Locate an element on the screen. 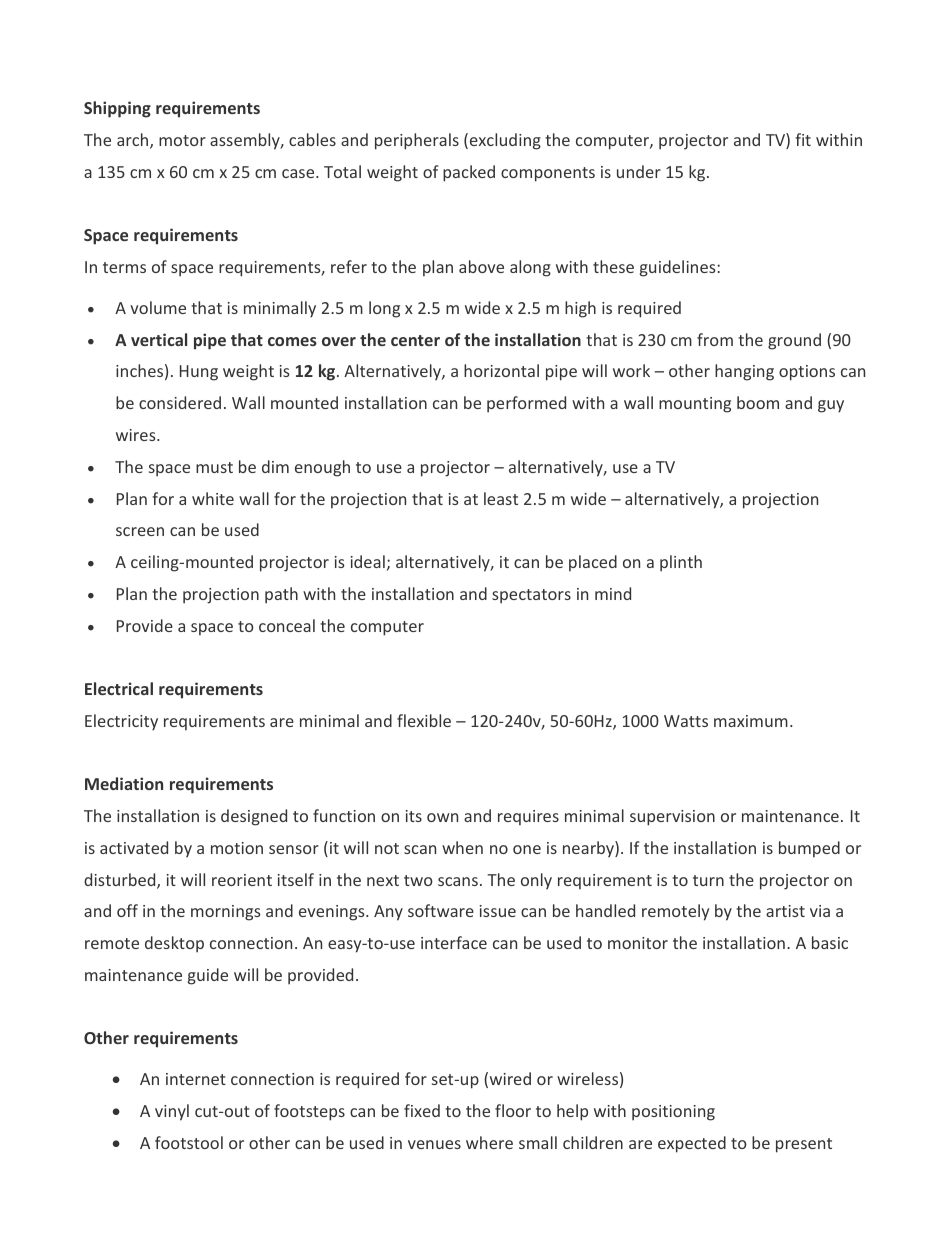  conceal is located at coordinates (287, 625).
